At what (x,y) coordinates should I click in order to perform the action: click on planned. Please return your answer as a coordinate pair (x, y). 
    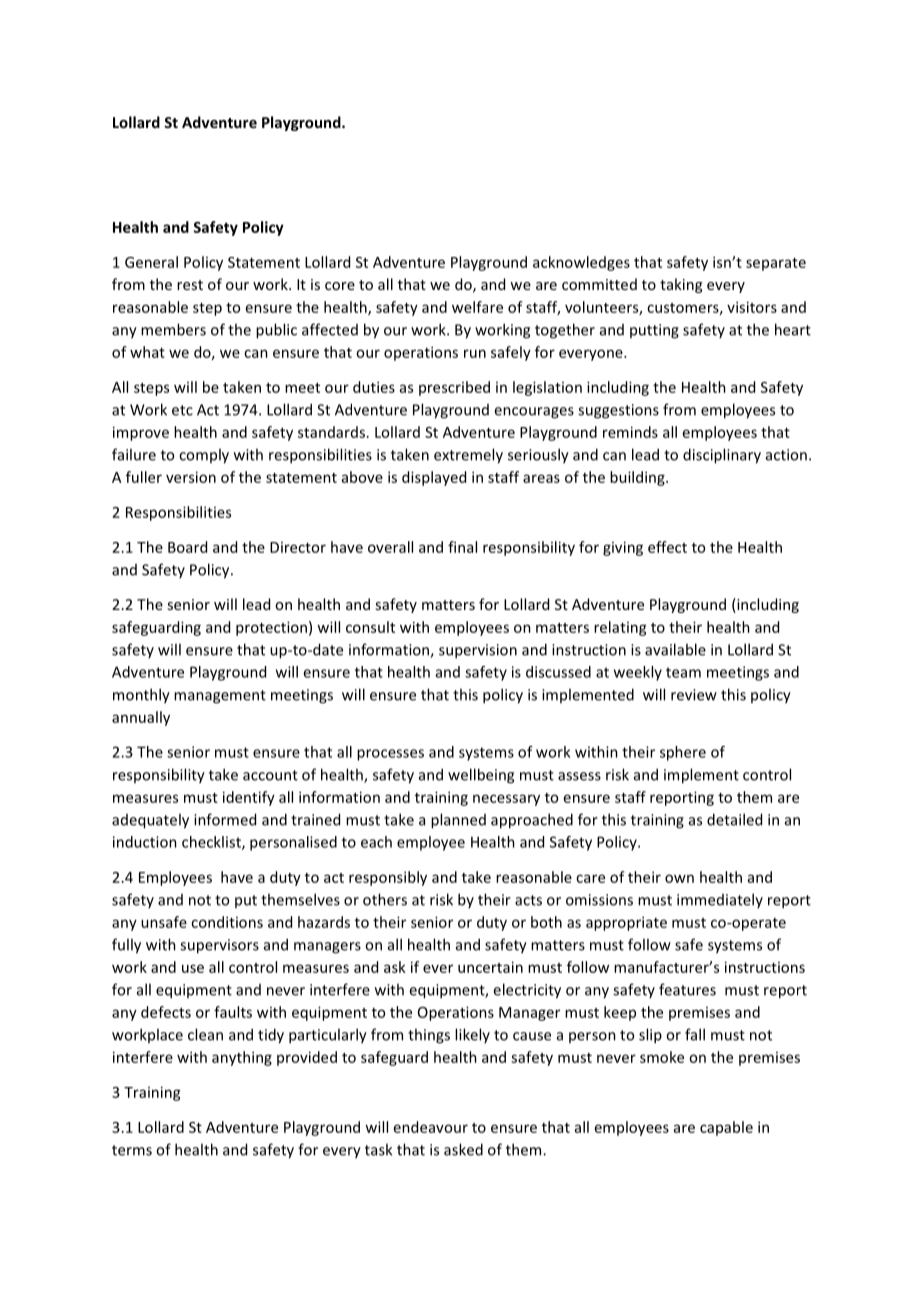
    Looking at the image, I should click on (458, 821).
